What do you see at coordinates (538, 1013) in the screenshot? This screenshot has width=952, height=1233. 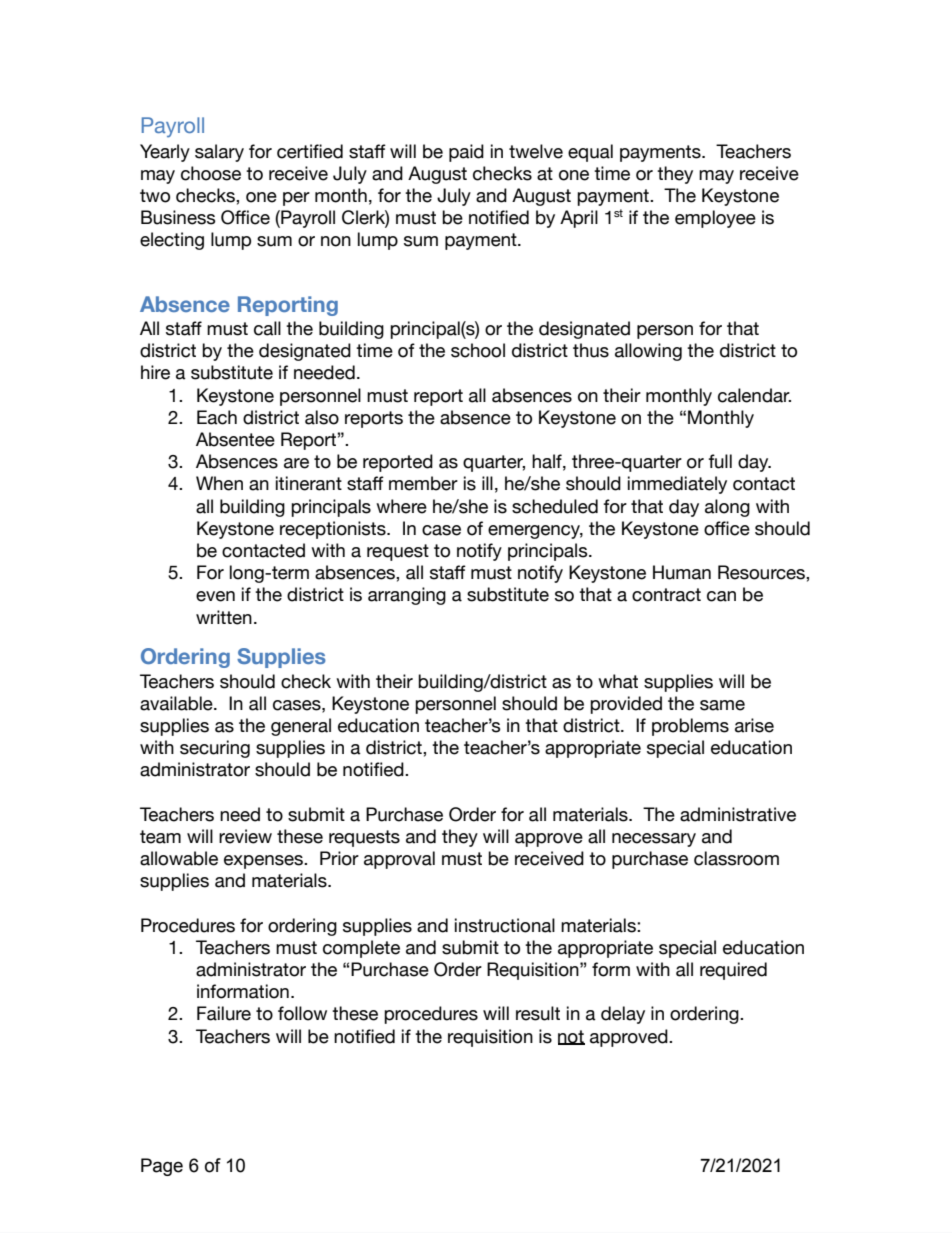 I see `result` at bounding box center [538, 1013].
